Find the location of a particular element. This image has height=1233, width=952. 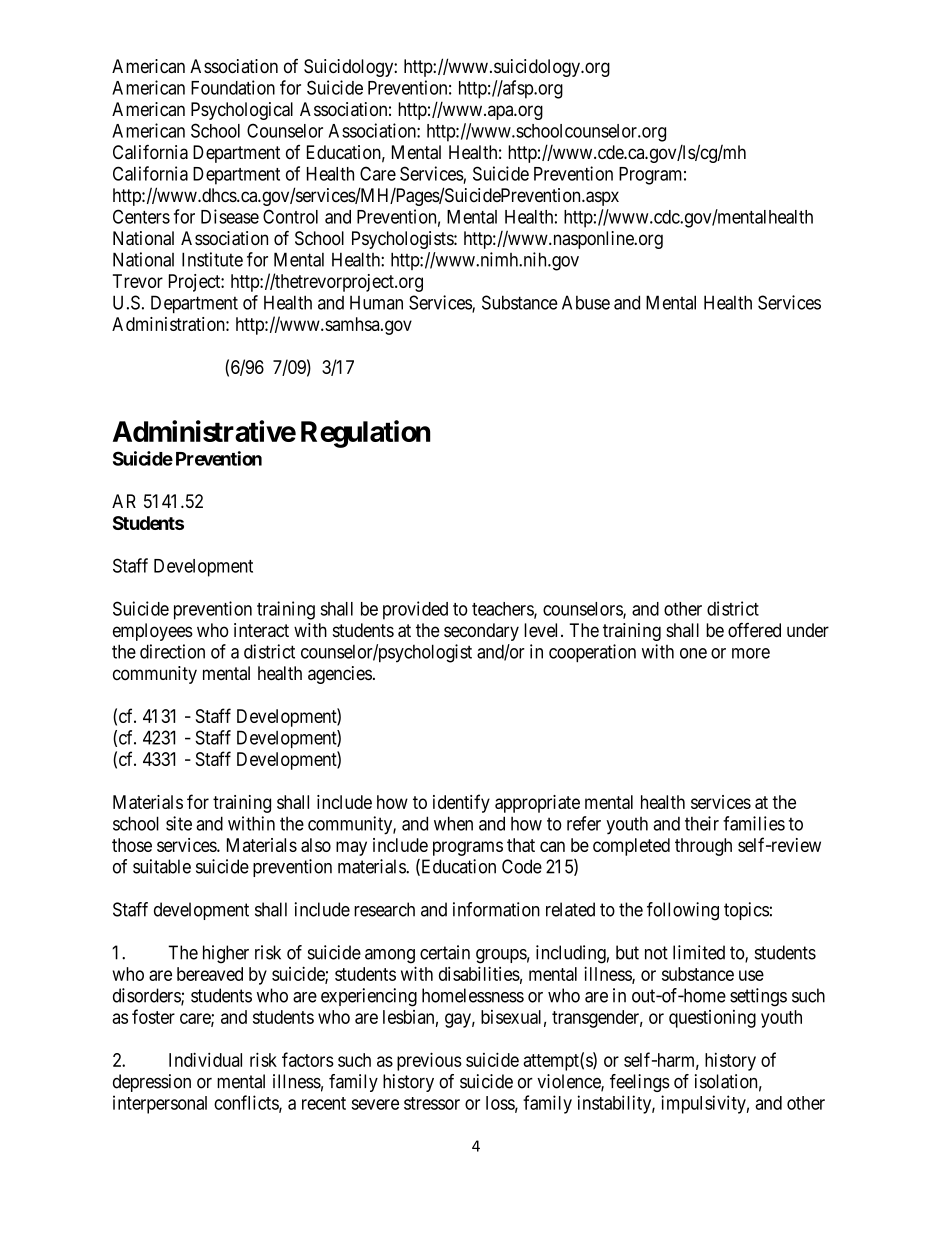

Psychological is located at coordinates (242, 111).
